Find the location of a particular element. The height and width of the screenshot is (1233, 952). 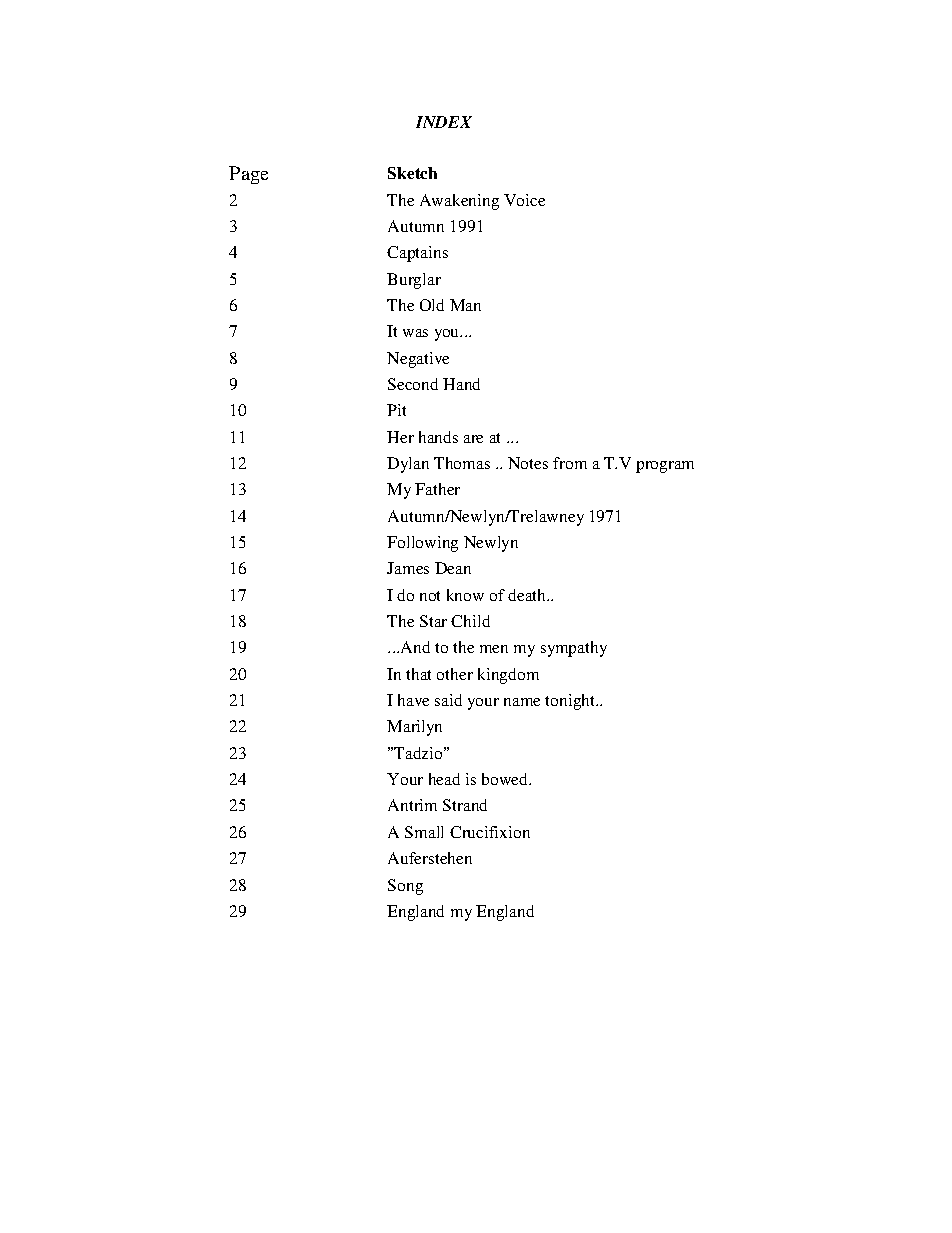

have is located at coordinates (413, 700).
